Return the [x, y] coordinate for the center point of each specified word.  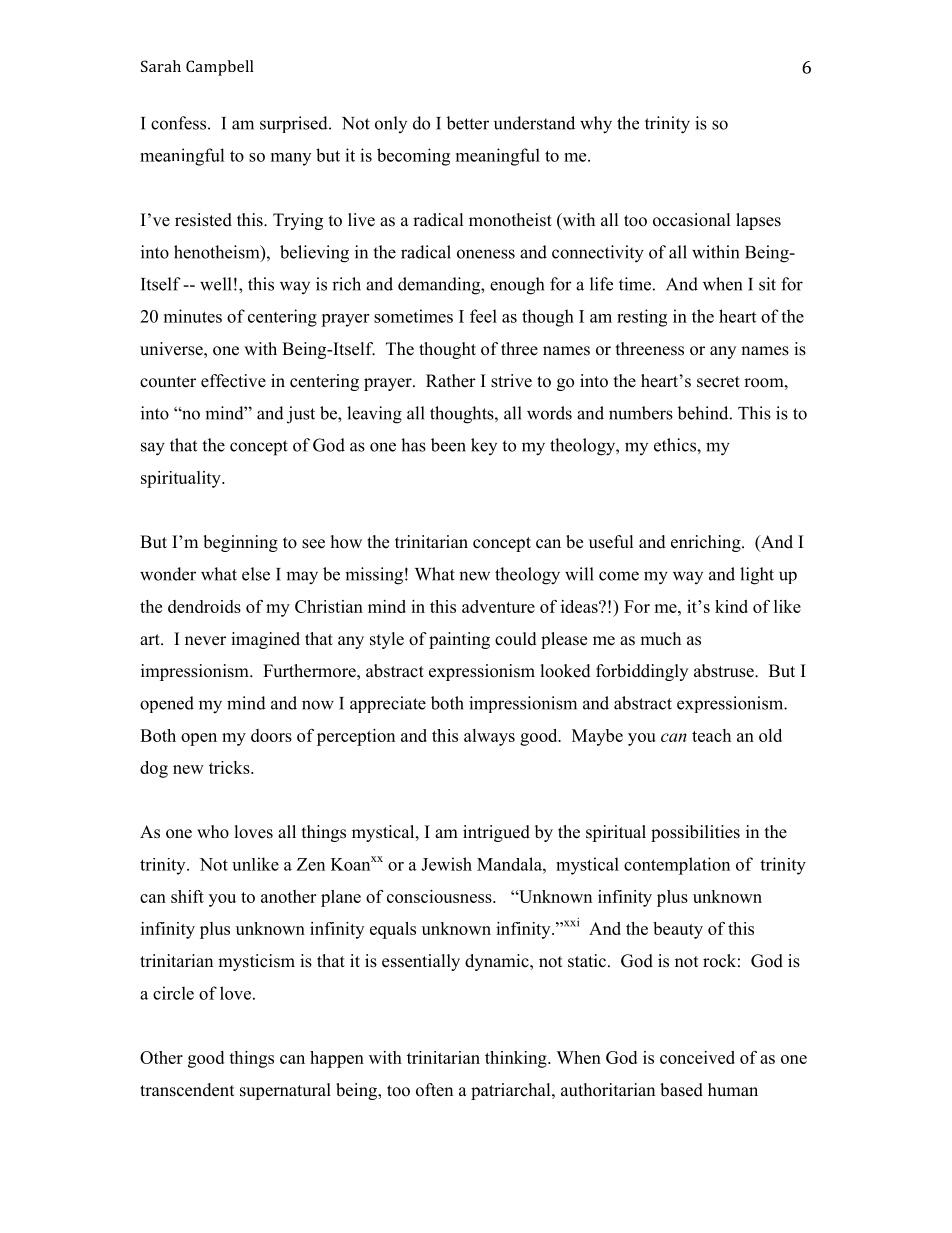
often [434, 1090]
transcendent [187, 1090]
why [596, 125]
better [467, 123]
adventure [498, 606]
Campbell [220, 68]
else [256, 574]
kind [731, 606]
